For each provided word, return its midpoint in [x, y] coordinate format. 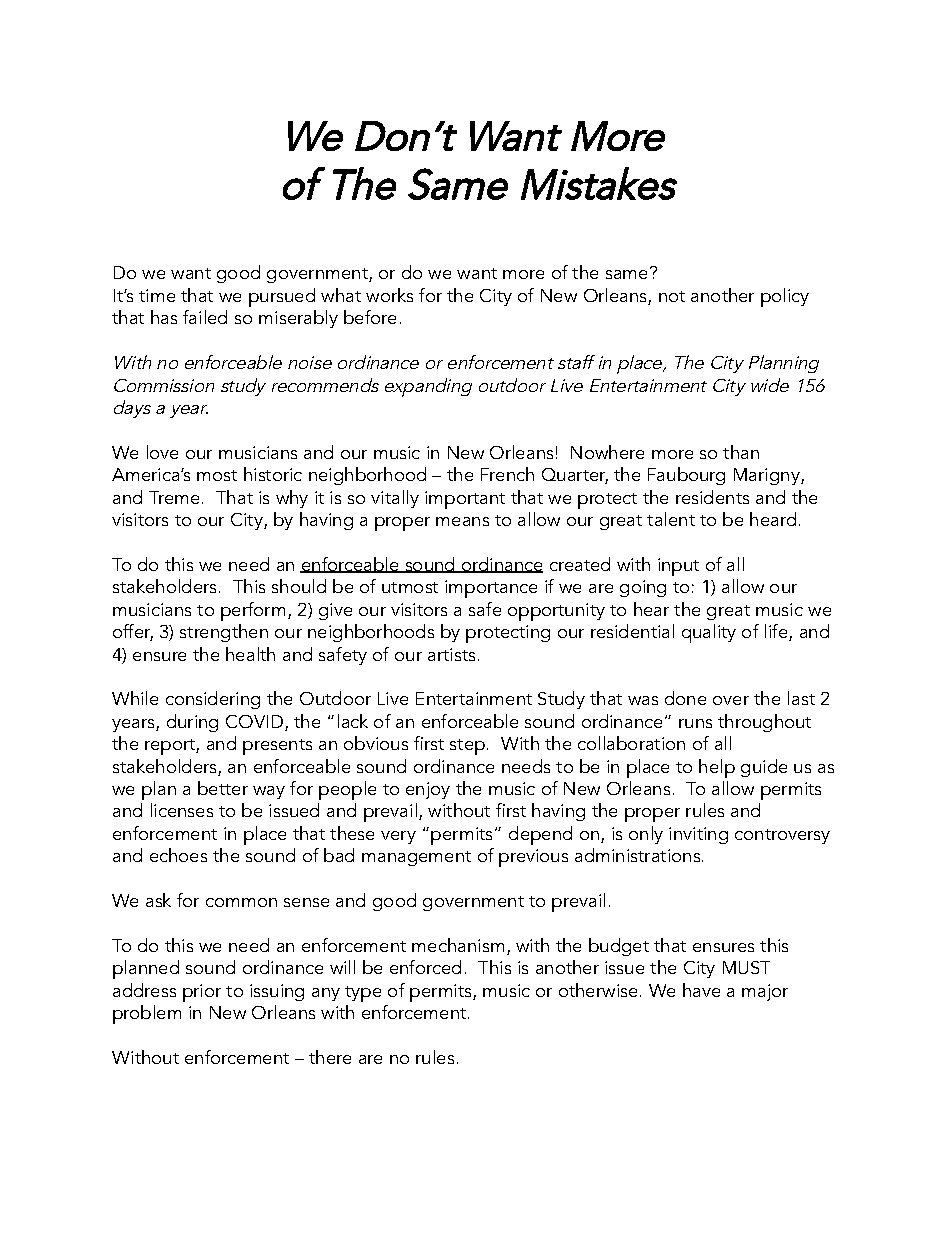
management [416, 858]
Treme [174, 497]
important [465, 500]
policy [785, 297]
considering [213, 700]
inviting [698, 835]
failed [205, 317]
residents [712, 497]
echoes [178, 855]
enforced [425, 967]
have [701, 990]
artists [451, 654]
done [685, 698]
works [389, 295]
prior [202, 993]
